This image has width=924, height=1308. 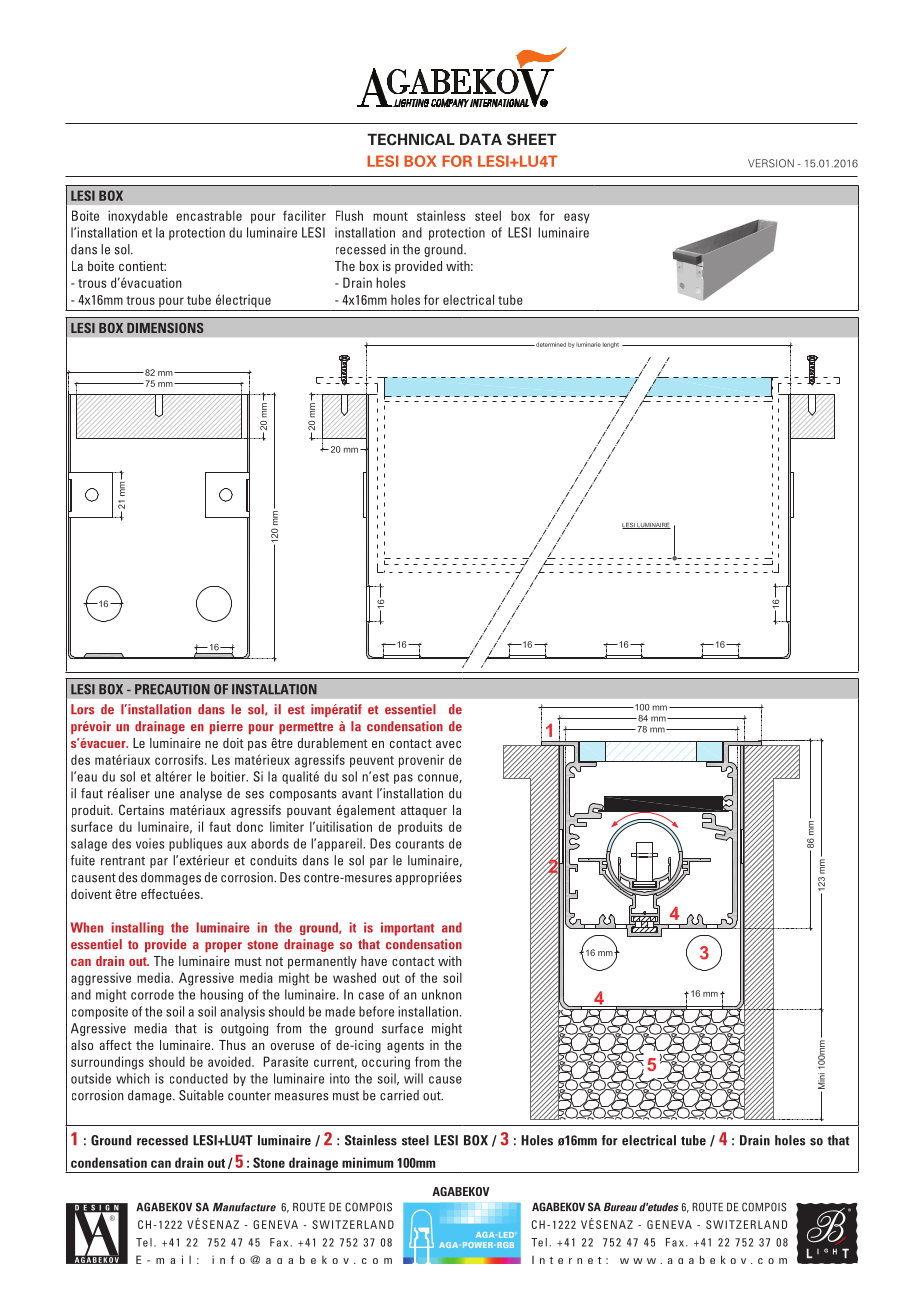 I want to click on easy, so click(x=577, y=218).
